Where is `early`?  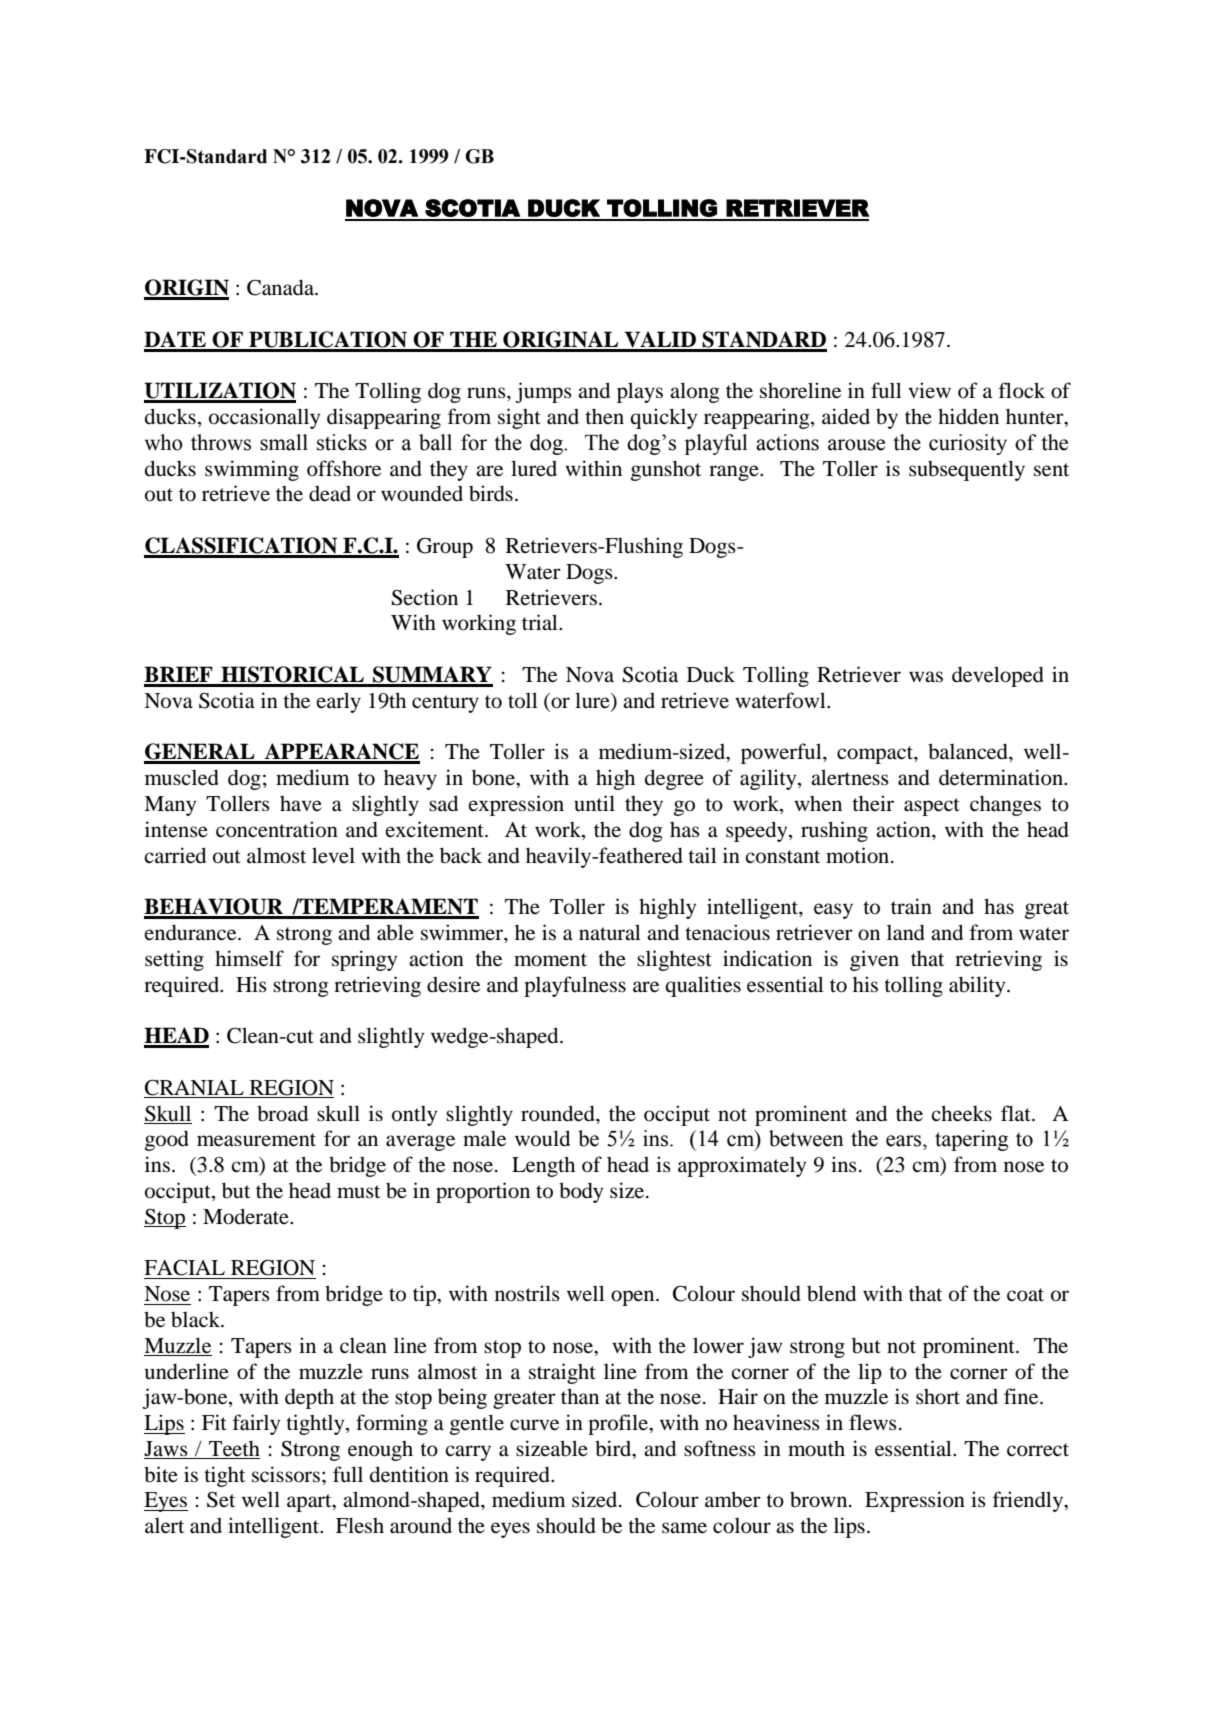
early is located at coordinates (339, 702).
